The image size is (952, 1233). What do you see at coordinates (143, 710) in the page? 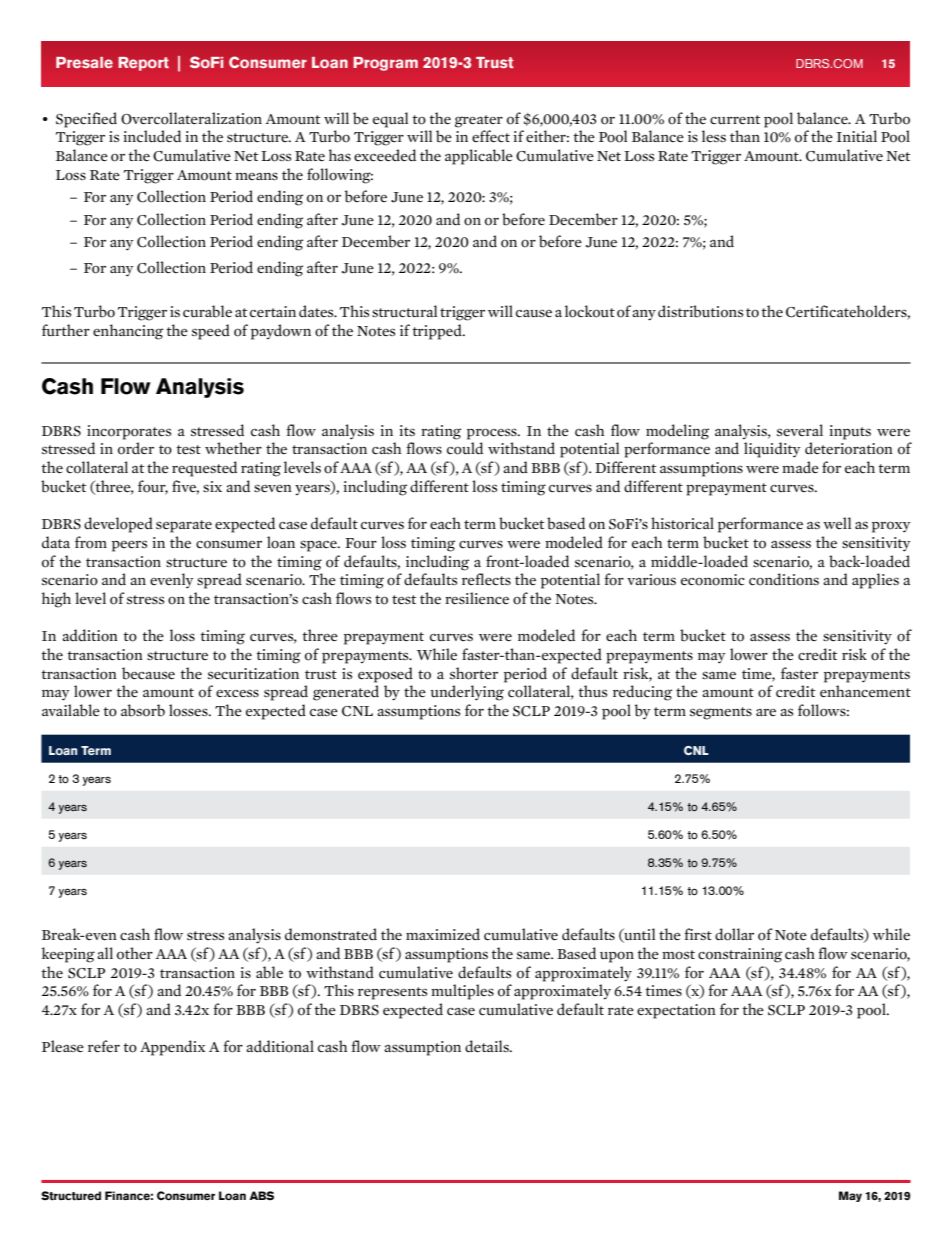
I see `absorb` at bounding box center [143, 710].
